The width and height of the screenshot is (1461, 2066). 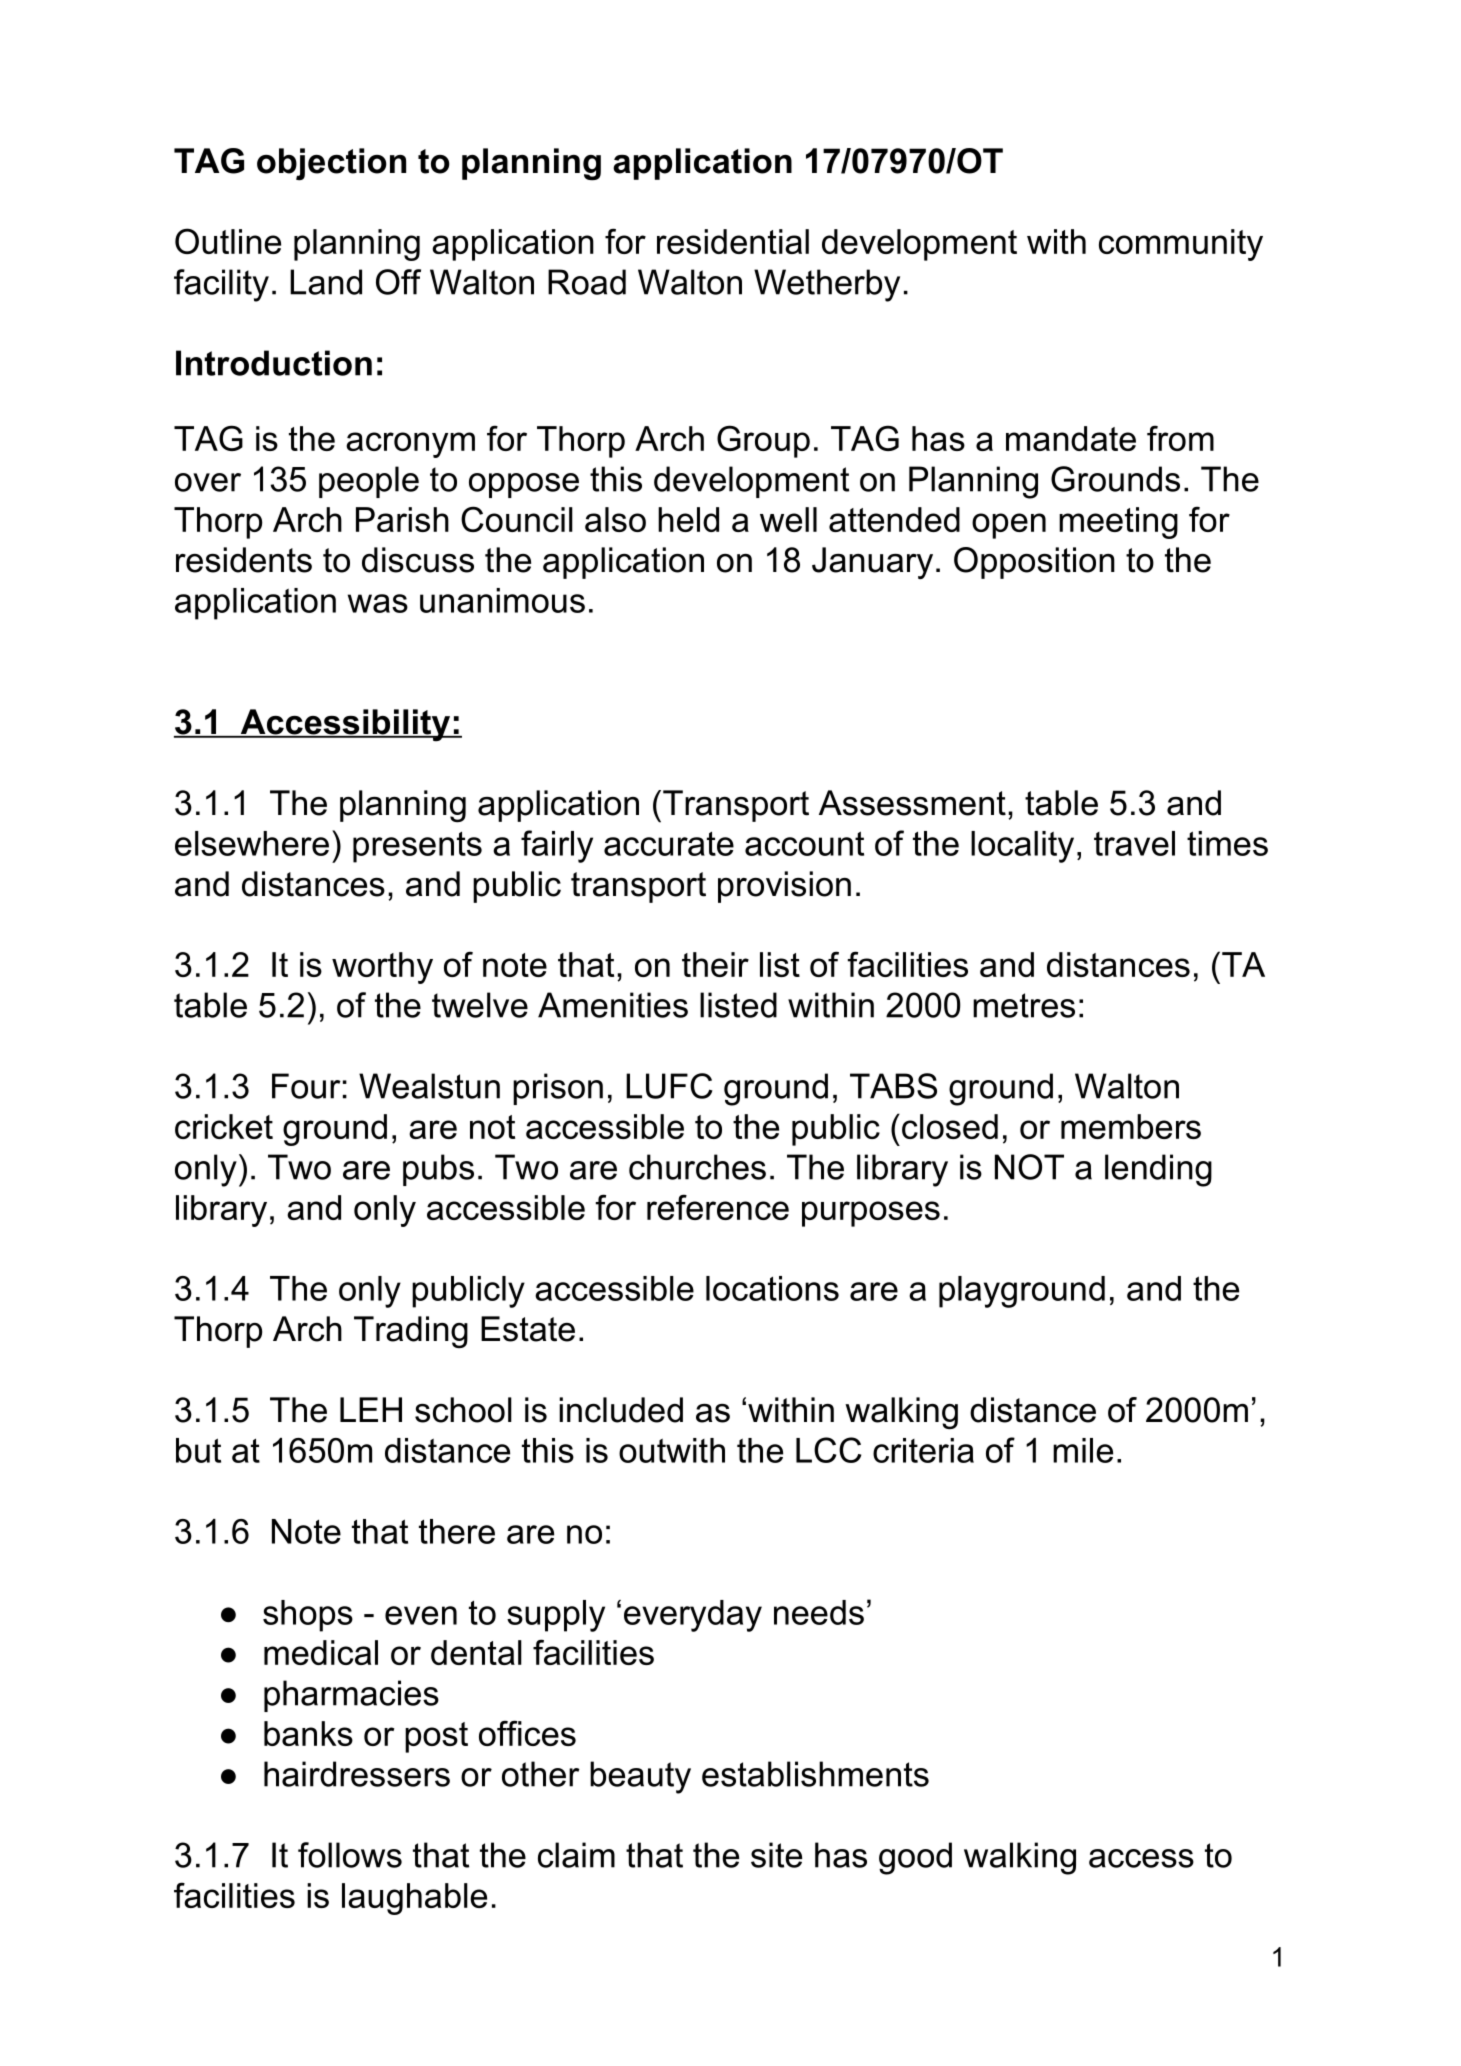 What do you see at coordinates (669, 844) in the screenshot?
I see `accurate` at bounding box center [669, 844].
